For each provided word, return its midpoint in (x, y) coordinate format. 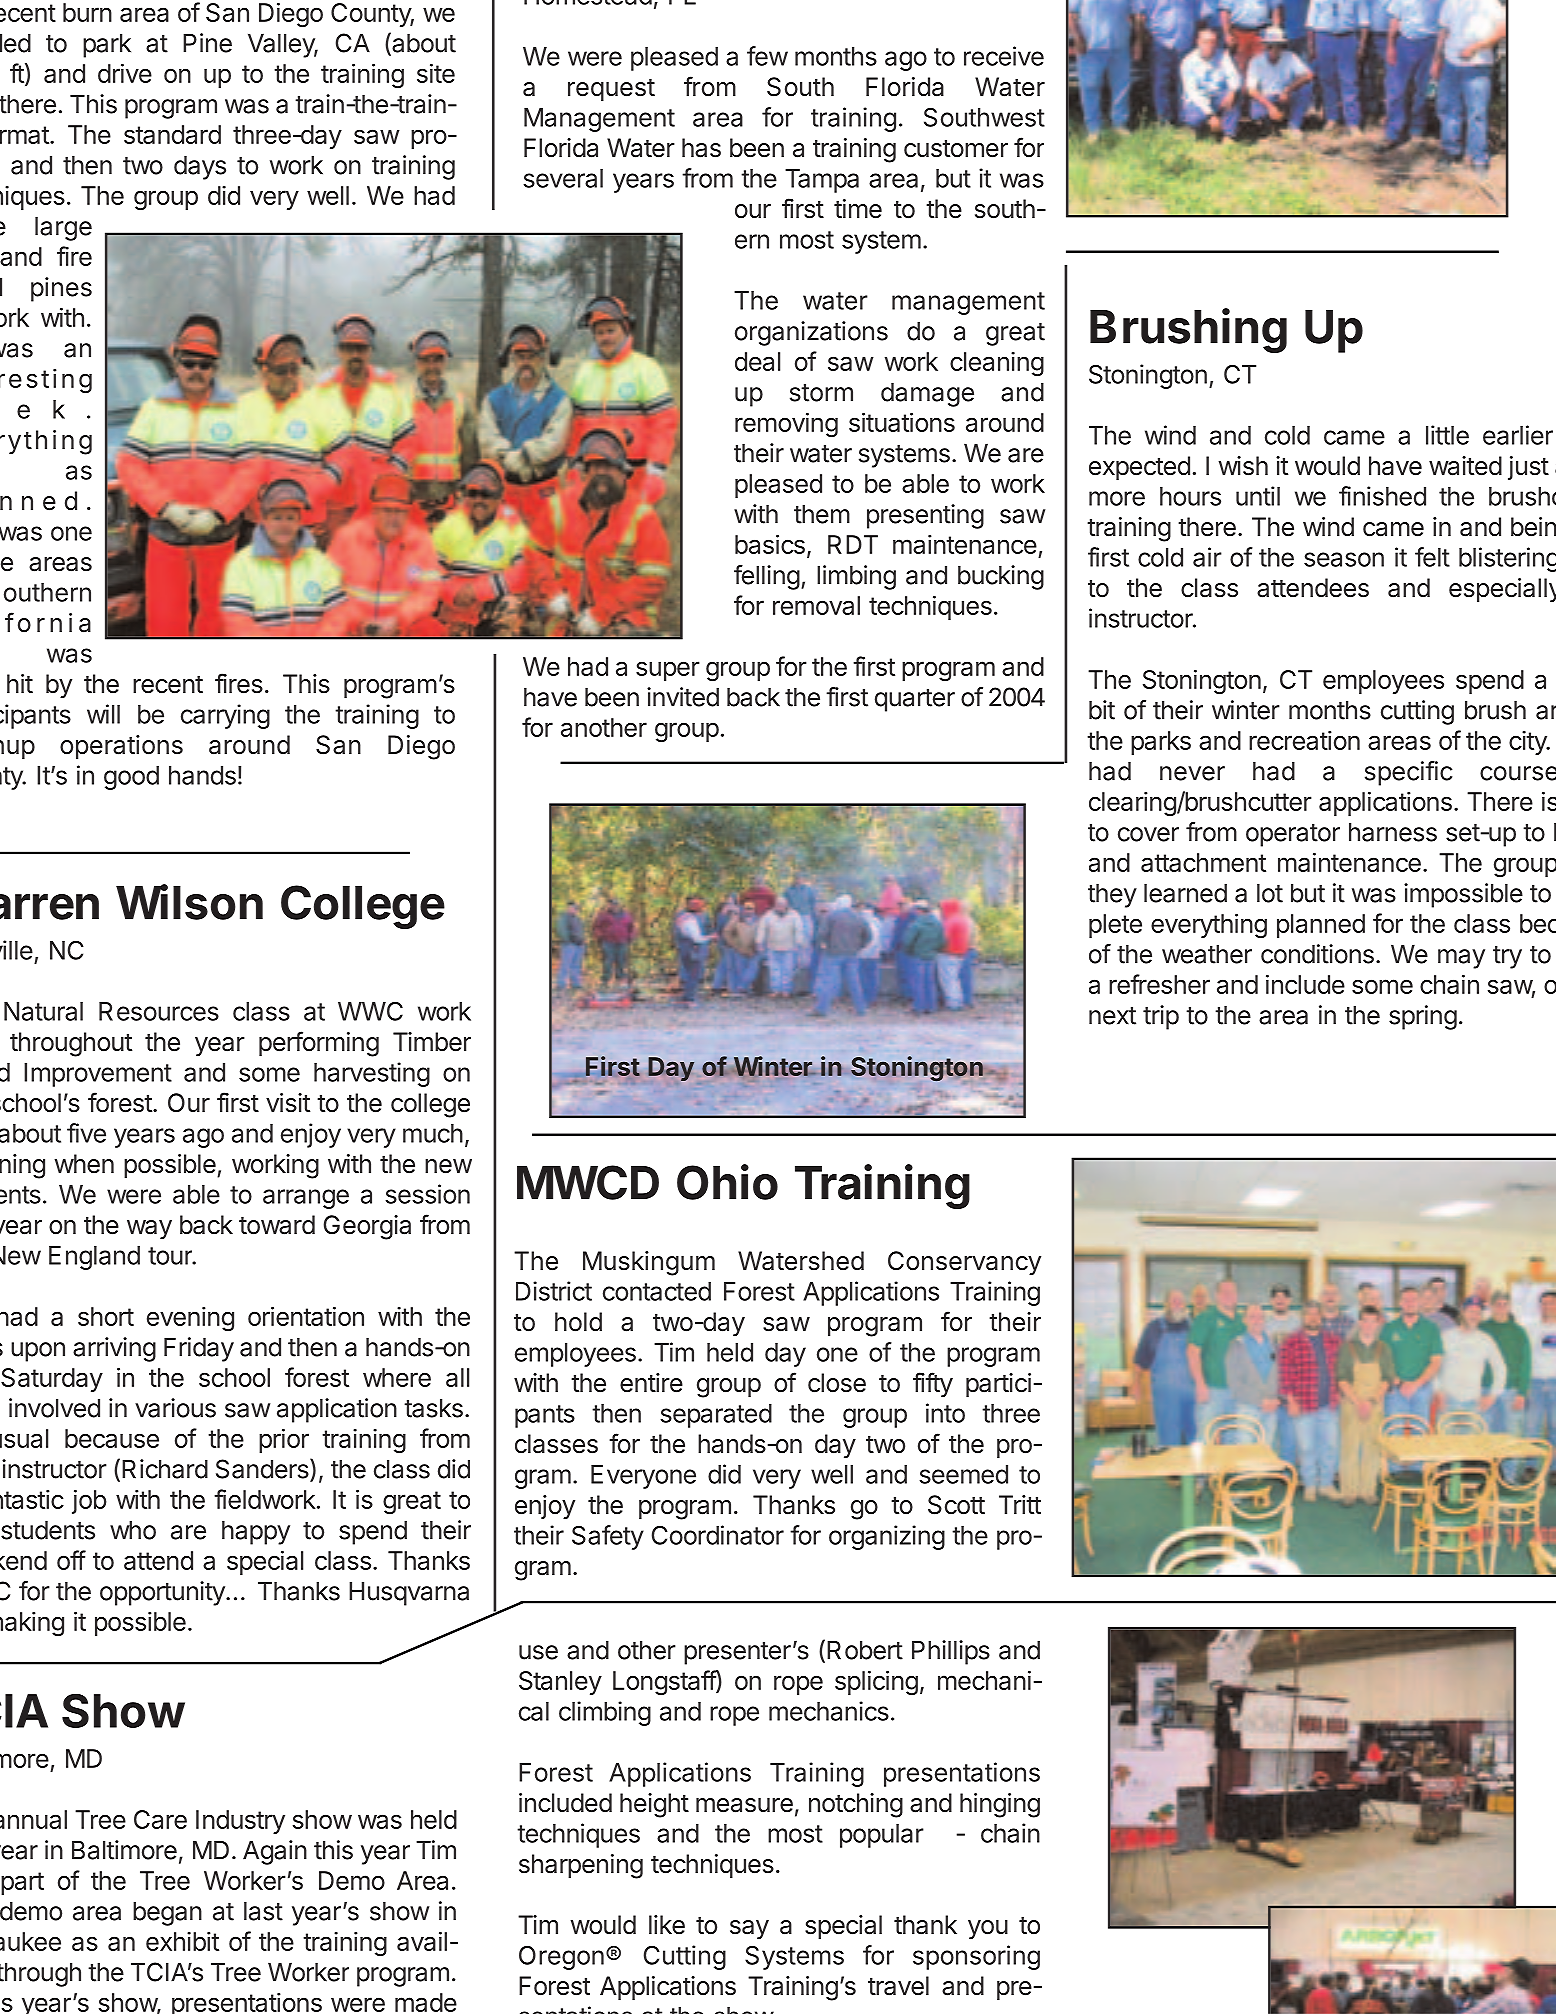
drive (125, 73)
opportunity (163, 1593)
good (131, 778)
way (149, 1230)
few (767, 56)
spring (1423, 1017)
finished (1382, 496)
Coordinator (718, 1535)
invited (683, 697)
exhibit (182, 1941)
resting (46, 381)
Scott (956, 1505)
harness (1393, 832)
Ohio (727, 1182)
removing (786, 424)
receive (1004, 56)
